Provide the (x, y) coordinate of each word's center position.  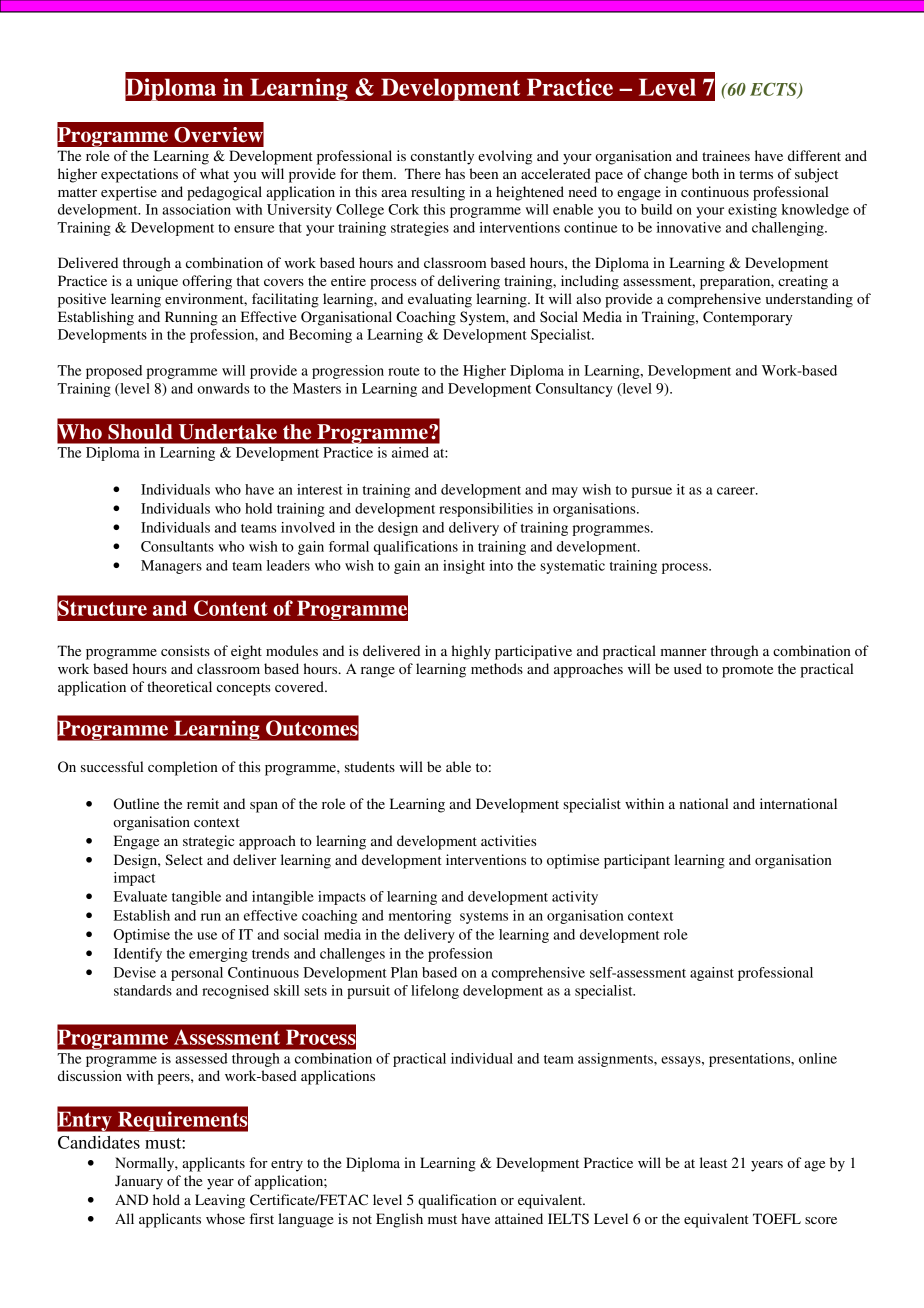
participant (637, 861)
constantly (442, 157)
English (399, 1220)
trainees (726, 155)
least (713, 1162)
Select (184, 860)
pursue (651, 492)
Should (140, 432)
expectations (139, 175)
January (139, 1182)
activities (508, 840)
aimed (410, 452)
